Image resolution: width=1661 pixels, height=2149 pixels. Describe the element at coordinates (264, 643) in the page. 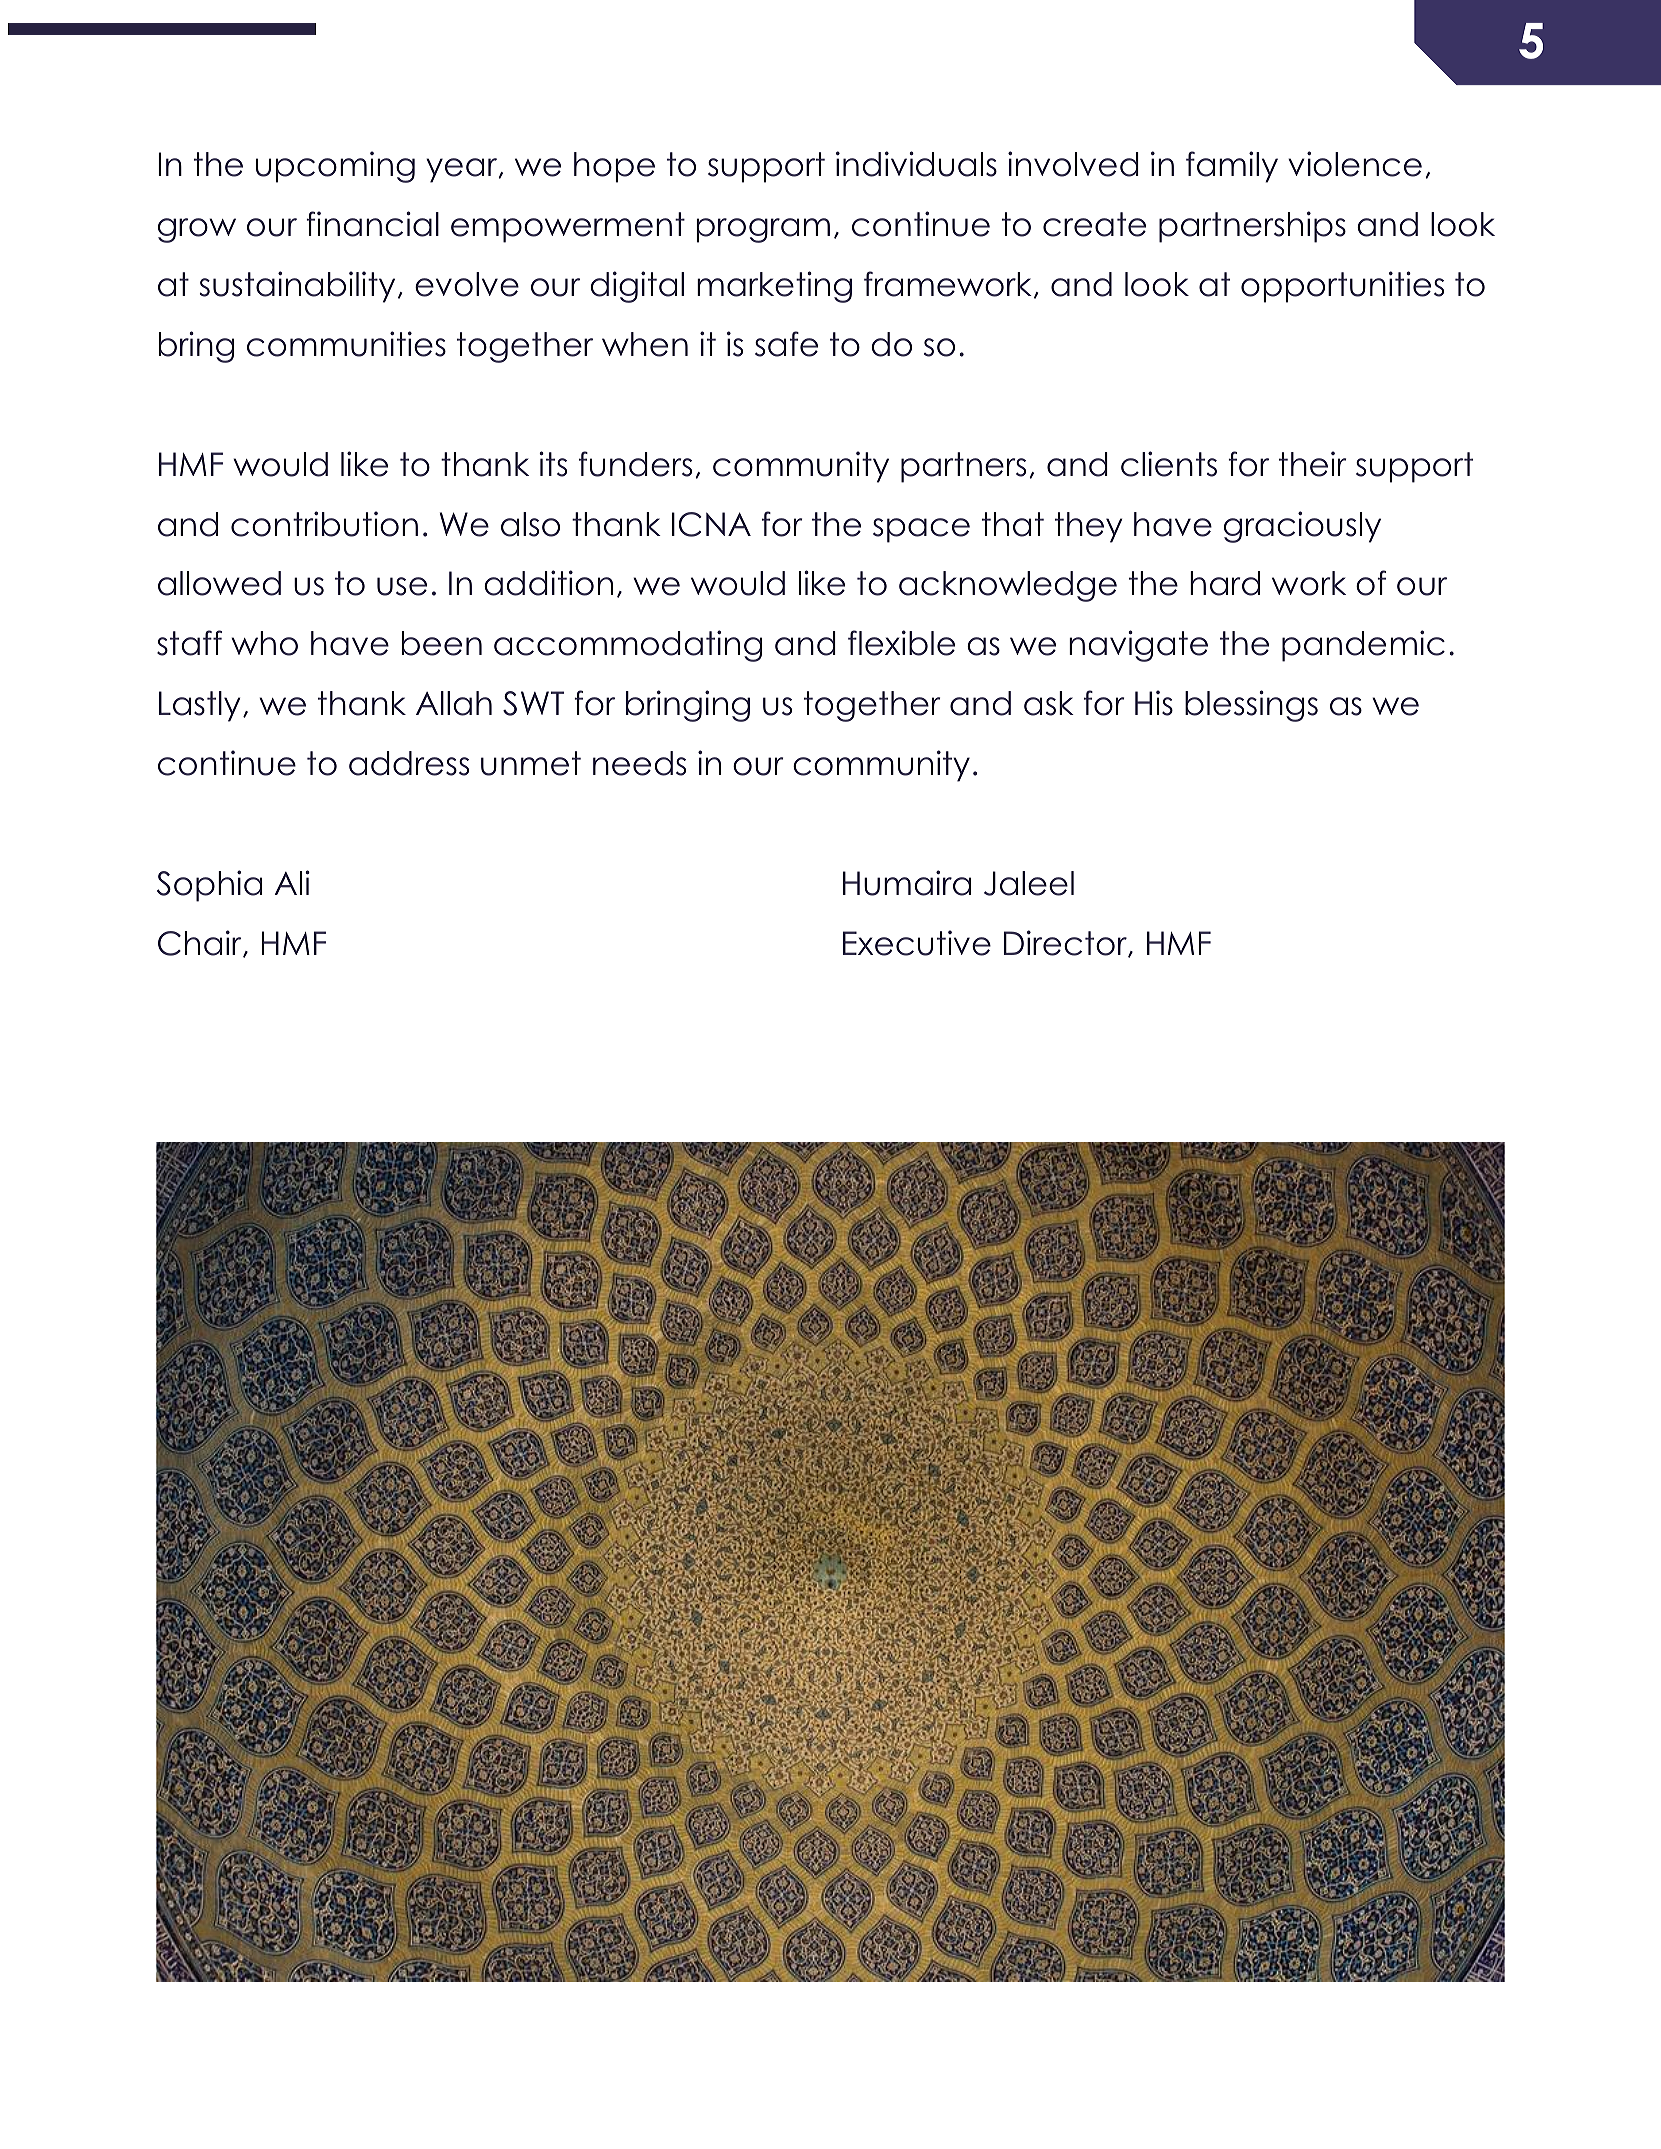

I see `who` at that location.
